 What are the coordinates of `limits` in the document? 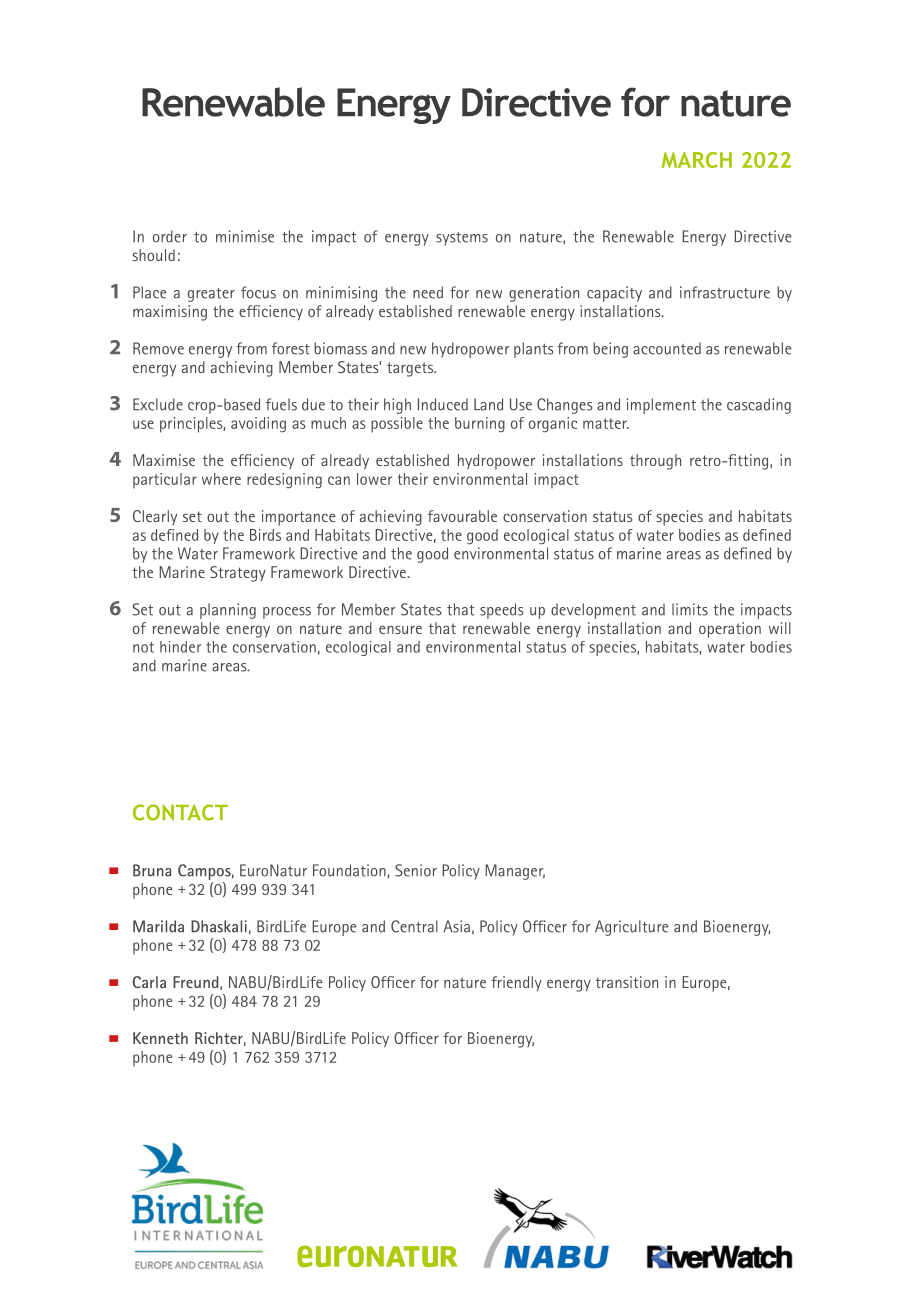 It's located at (690, 609).
